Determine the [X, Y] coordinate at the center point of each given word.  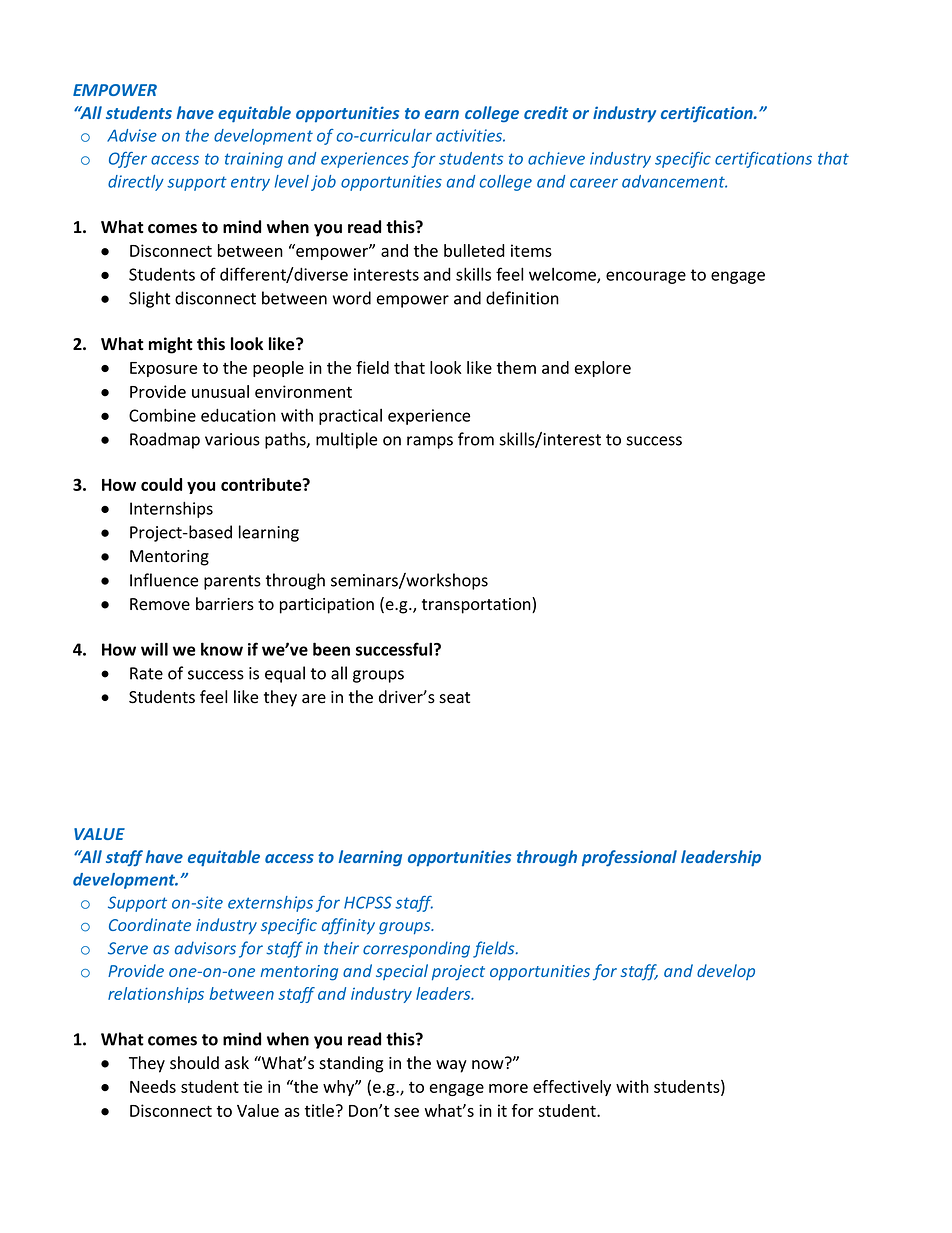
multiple [346, 440]
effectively [572, 1088]
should [194, 1063]
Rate [146, 673]
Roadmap [165, 440]
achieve [556, 158]
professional [629, 858]
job [323, 183]
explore [603, 369]
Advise [132, 135]
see [406, 1112]
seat [454, 698]
